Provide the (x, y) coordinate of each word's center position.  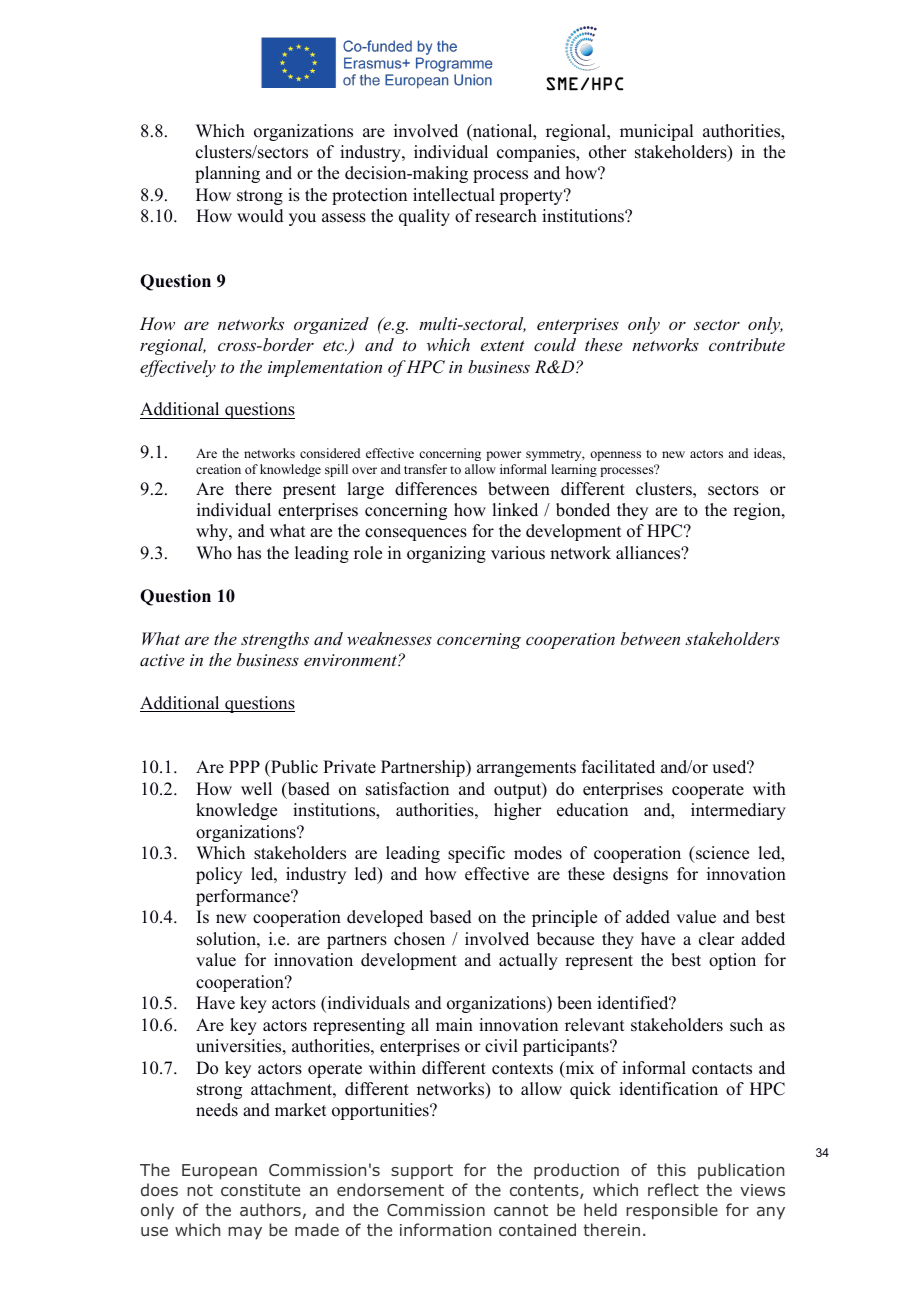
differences (436, 489)
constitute (260, 1190)
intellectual (454, 195)
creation (218, 469)
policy (219, 875)
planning (227, 174)
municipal (656, 132)
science (721, 853)
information (445, 1229)
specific (476, 854)
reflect (673, 1189)
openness (615, 456)
